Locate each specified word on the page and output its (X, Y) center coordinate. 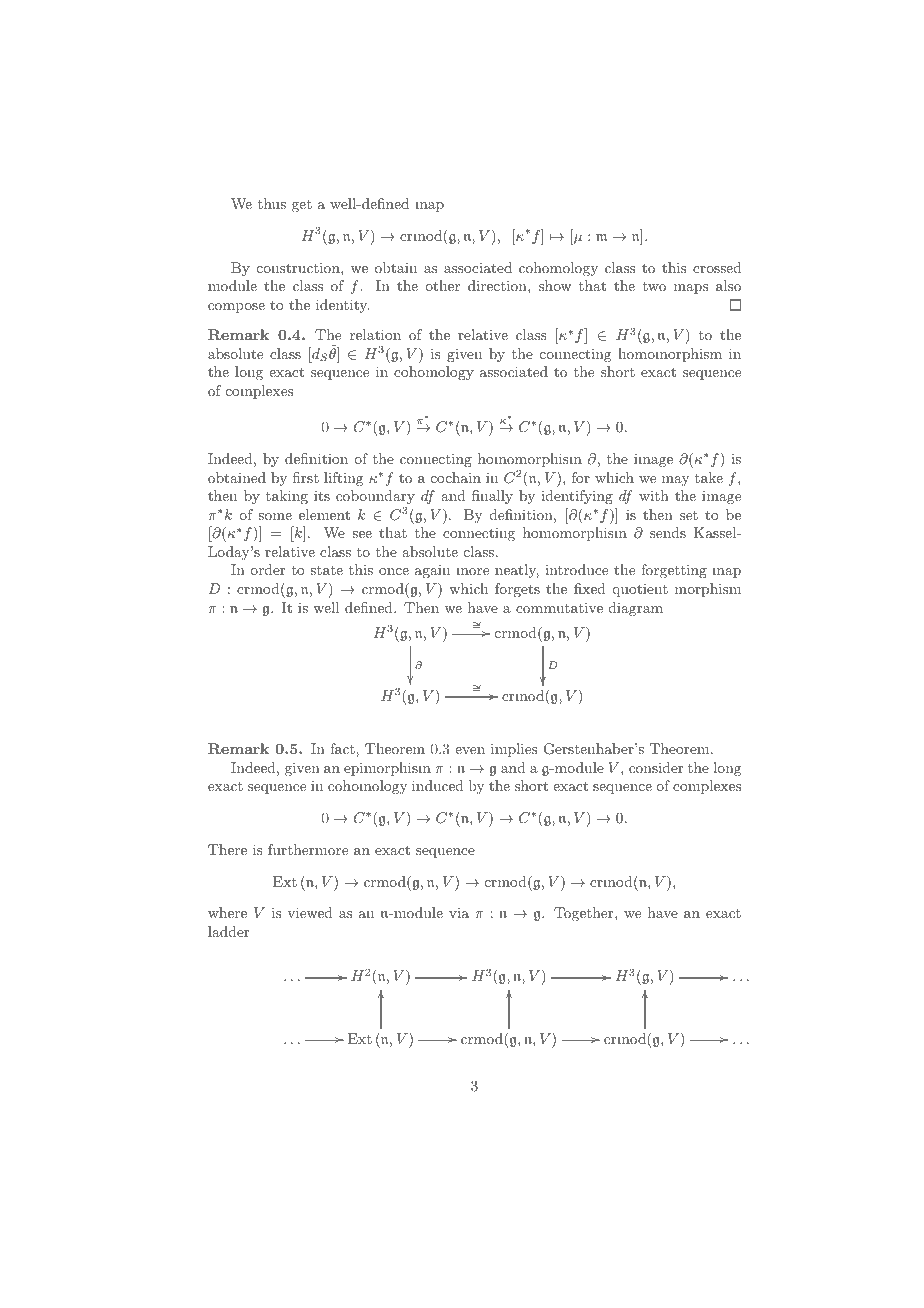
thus (272, 203)
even (470, 750)
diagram (636, 609)
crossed (717, 267)
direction (498, 285)
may (675, 481)
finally (492, 497)
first (306, 477)
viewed (310, 912)
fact (343, 748)
